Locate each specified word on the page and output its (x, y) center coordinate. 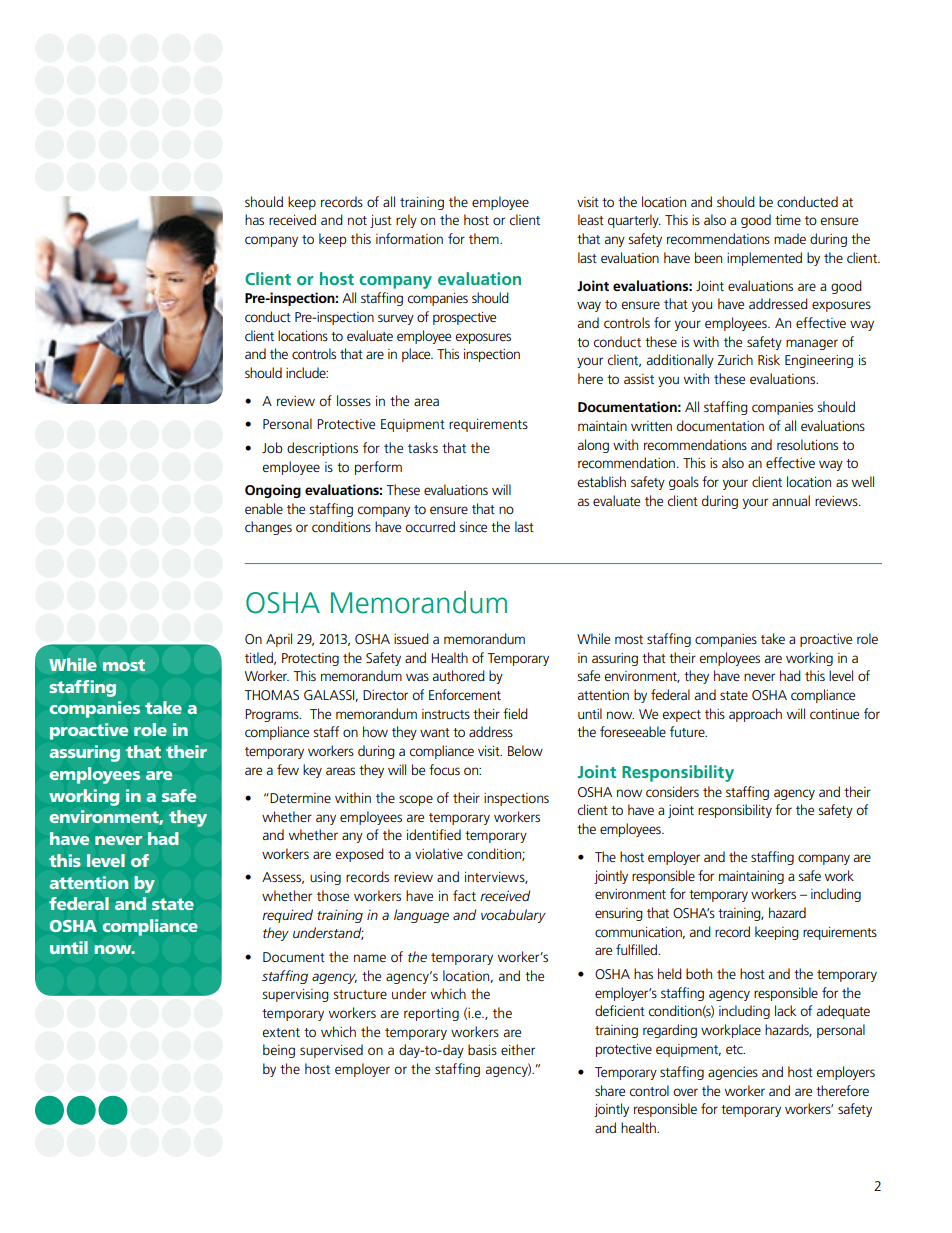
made (790, 238)
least (591, 219)
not (357, 220)
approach (755, 715)
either (518, 1049)
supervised (331, 1051)
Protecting (310, 659)
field (515, 713)
